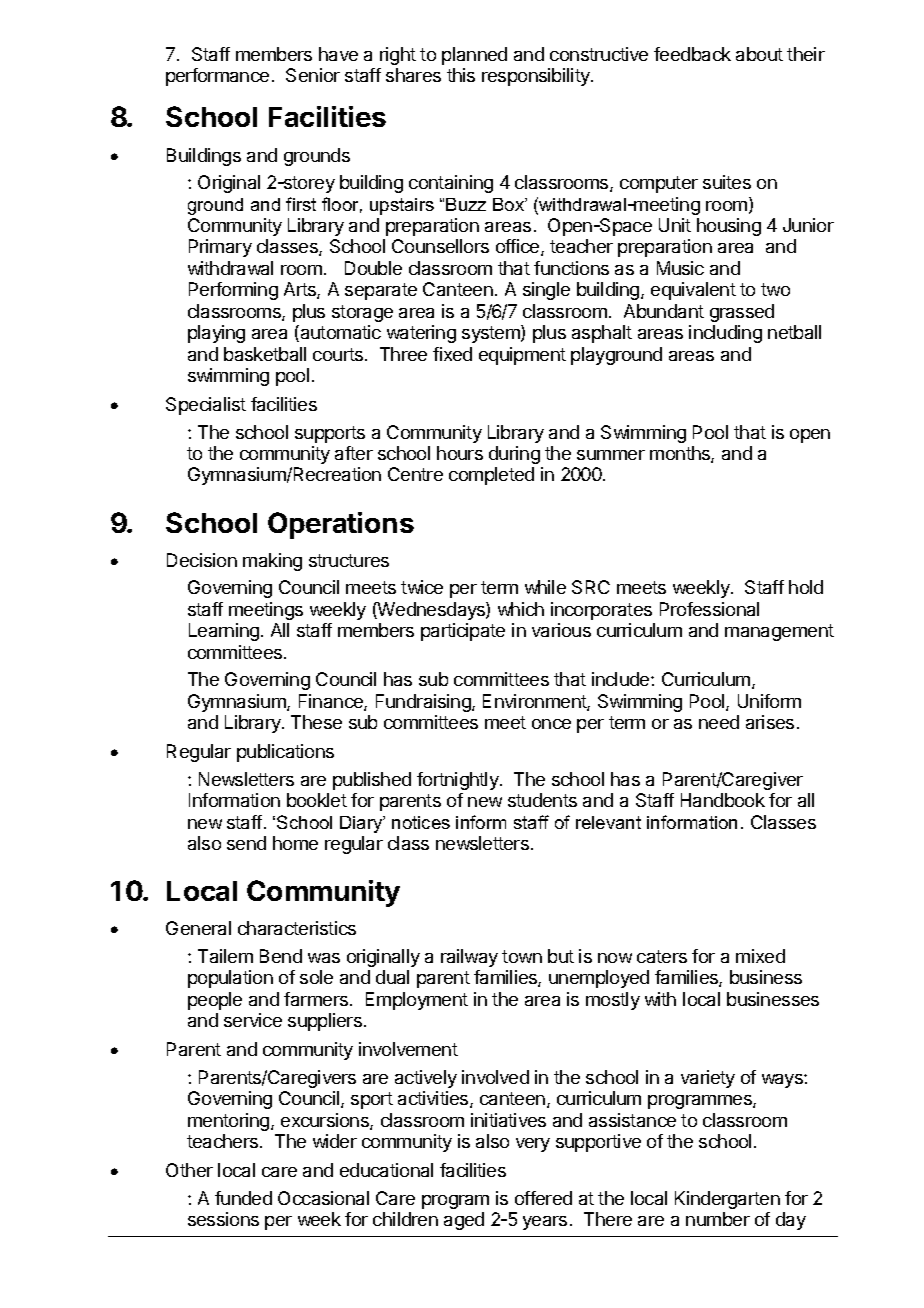  What do you see at coordinates (243, 1198) in the screenshot?
I see `funded` at bounding box center [243, 1198].
